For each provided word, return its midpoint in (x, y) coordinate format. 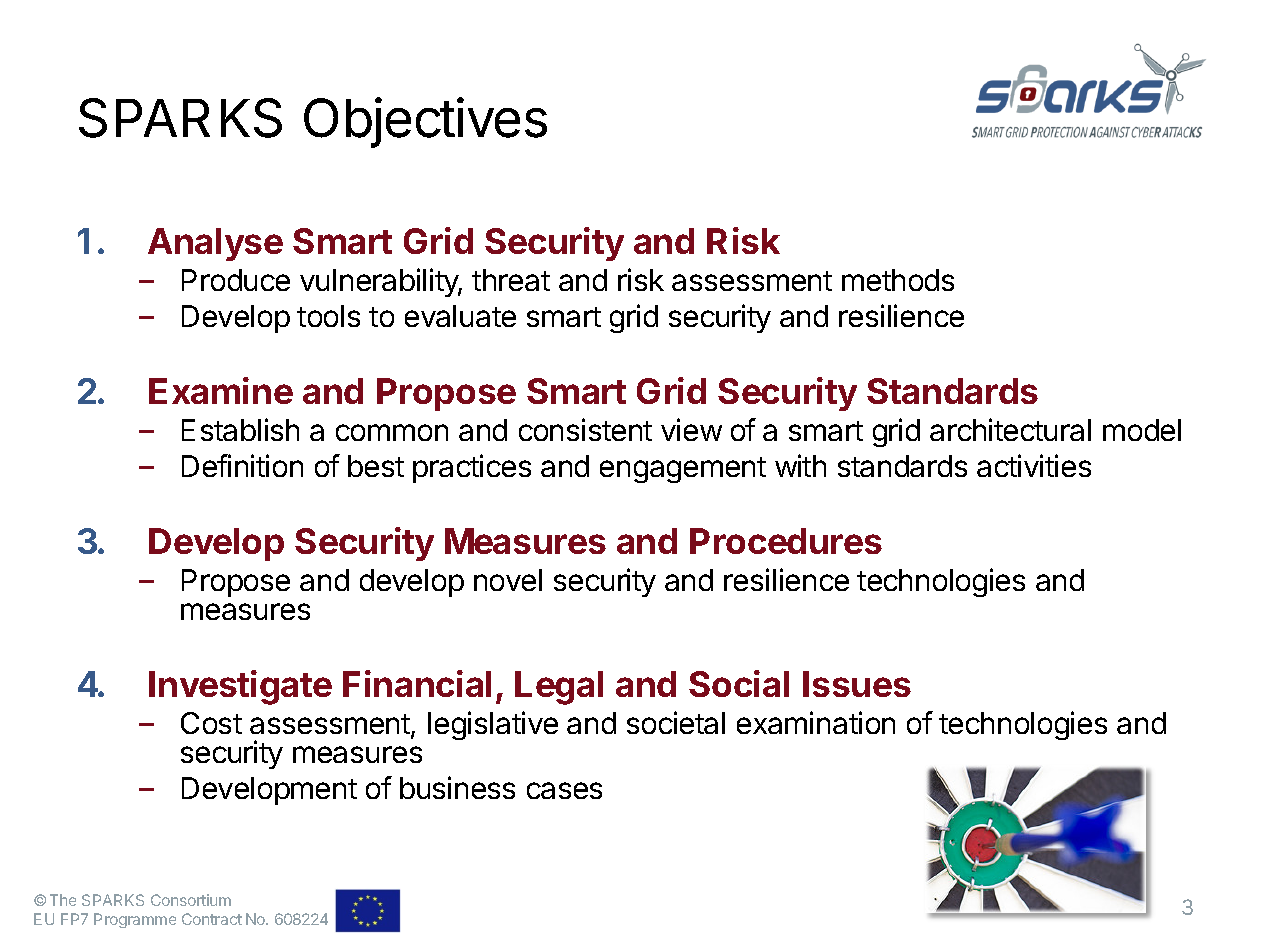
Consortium (191, 900)
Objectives (425, 122)
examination (816, 722)
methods (898, 280)
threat (511, 280)
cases (564, 790)
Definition (242, 465)
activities (1034, 465)
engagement (683, 470)
